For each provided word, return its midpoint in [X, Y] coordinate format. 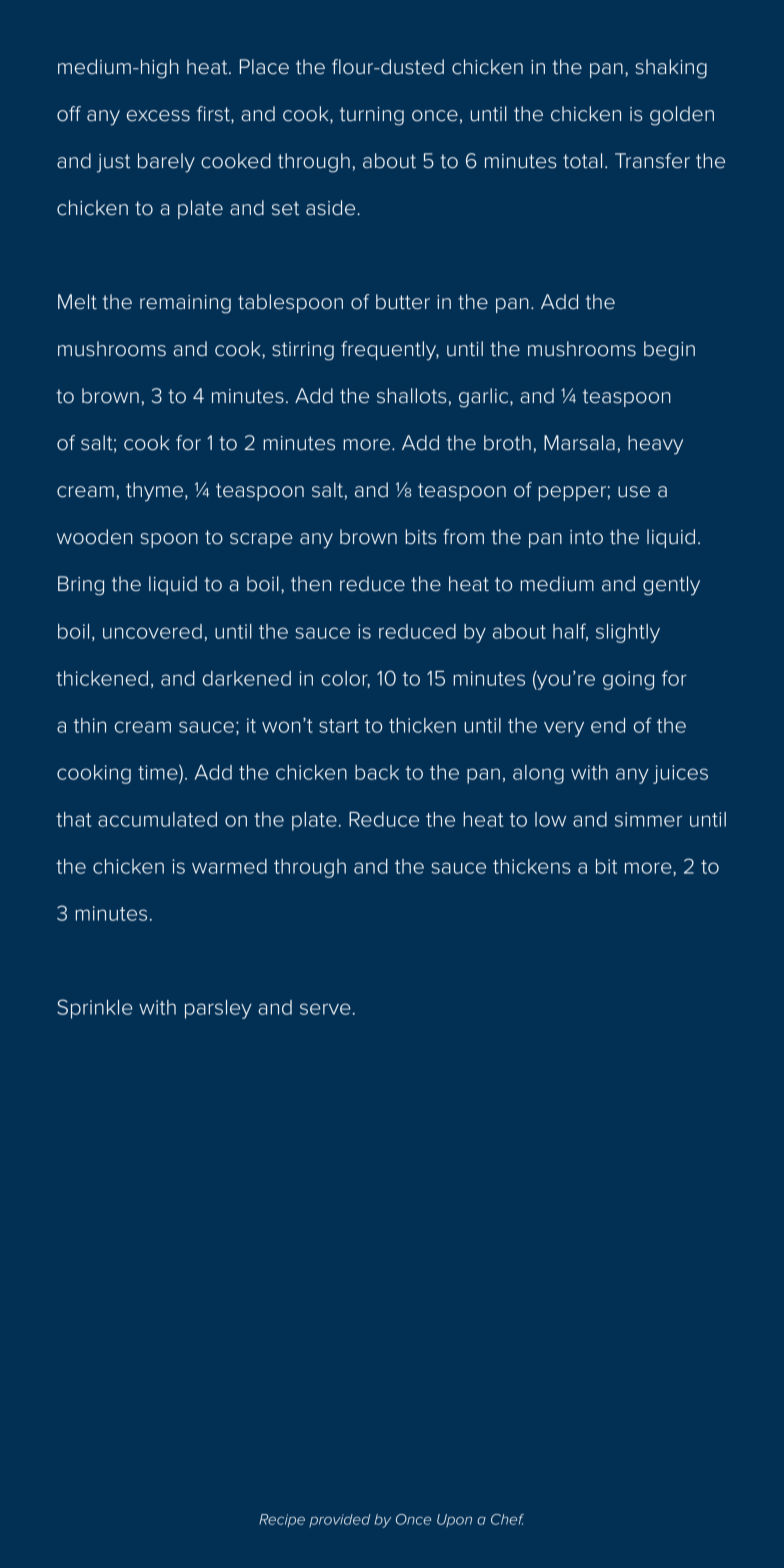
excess [158, 116]
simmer [648, 819]
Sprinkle [95, 1009]
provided [339, 1520]
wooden [95, 537]
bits [420, 537]
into [586, 537]
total [582, 161]
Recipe [282, 1520]
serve [325, 1009]
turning [372, 116]
